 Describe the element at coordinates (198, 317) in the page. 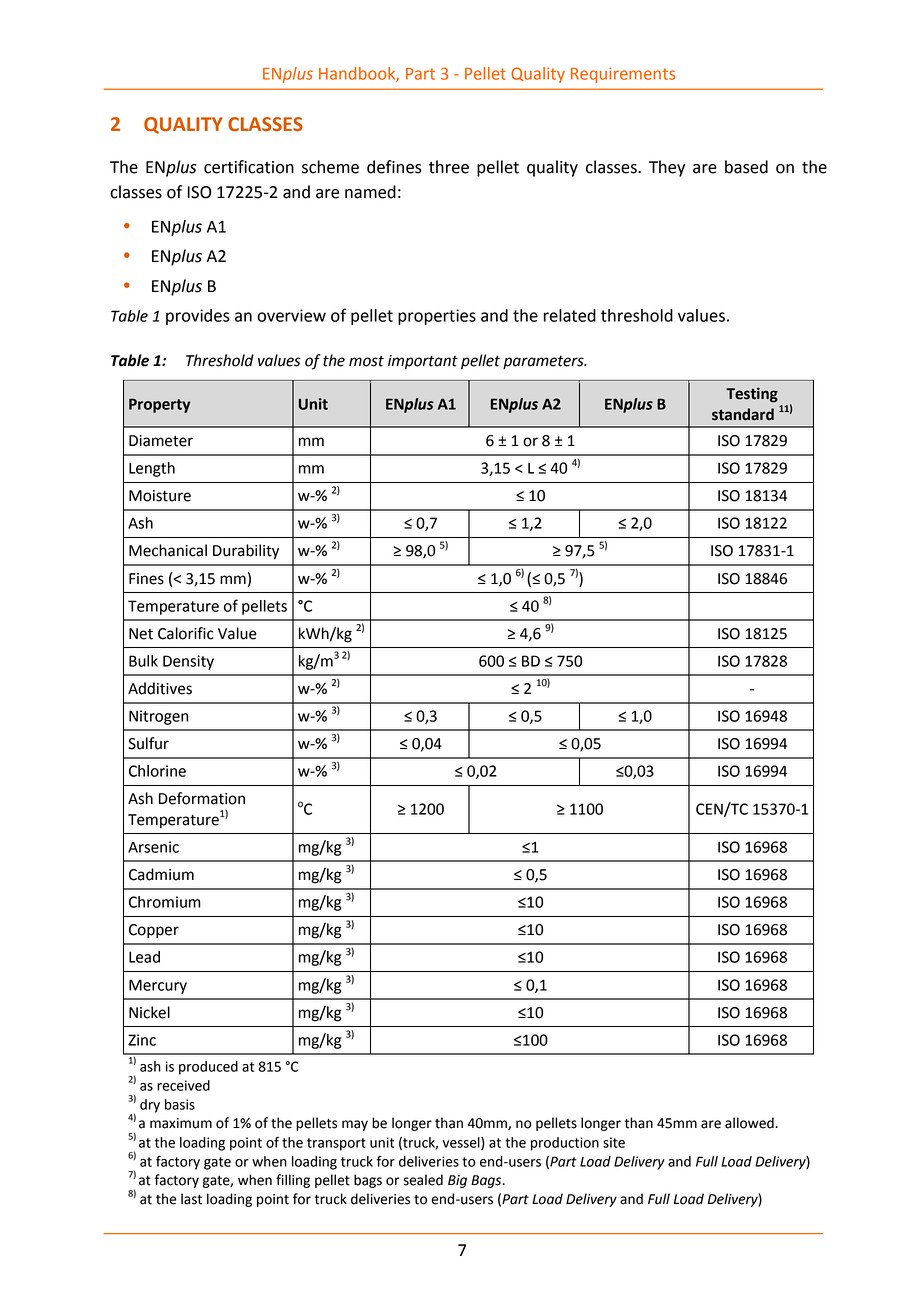

I see `provides` at that location.
